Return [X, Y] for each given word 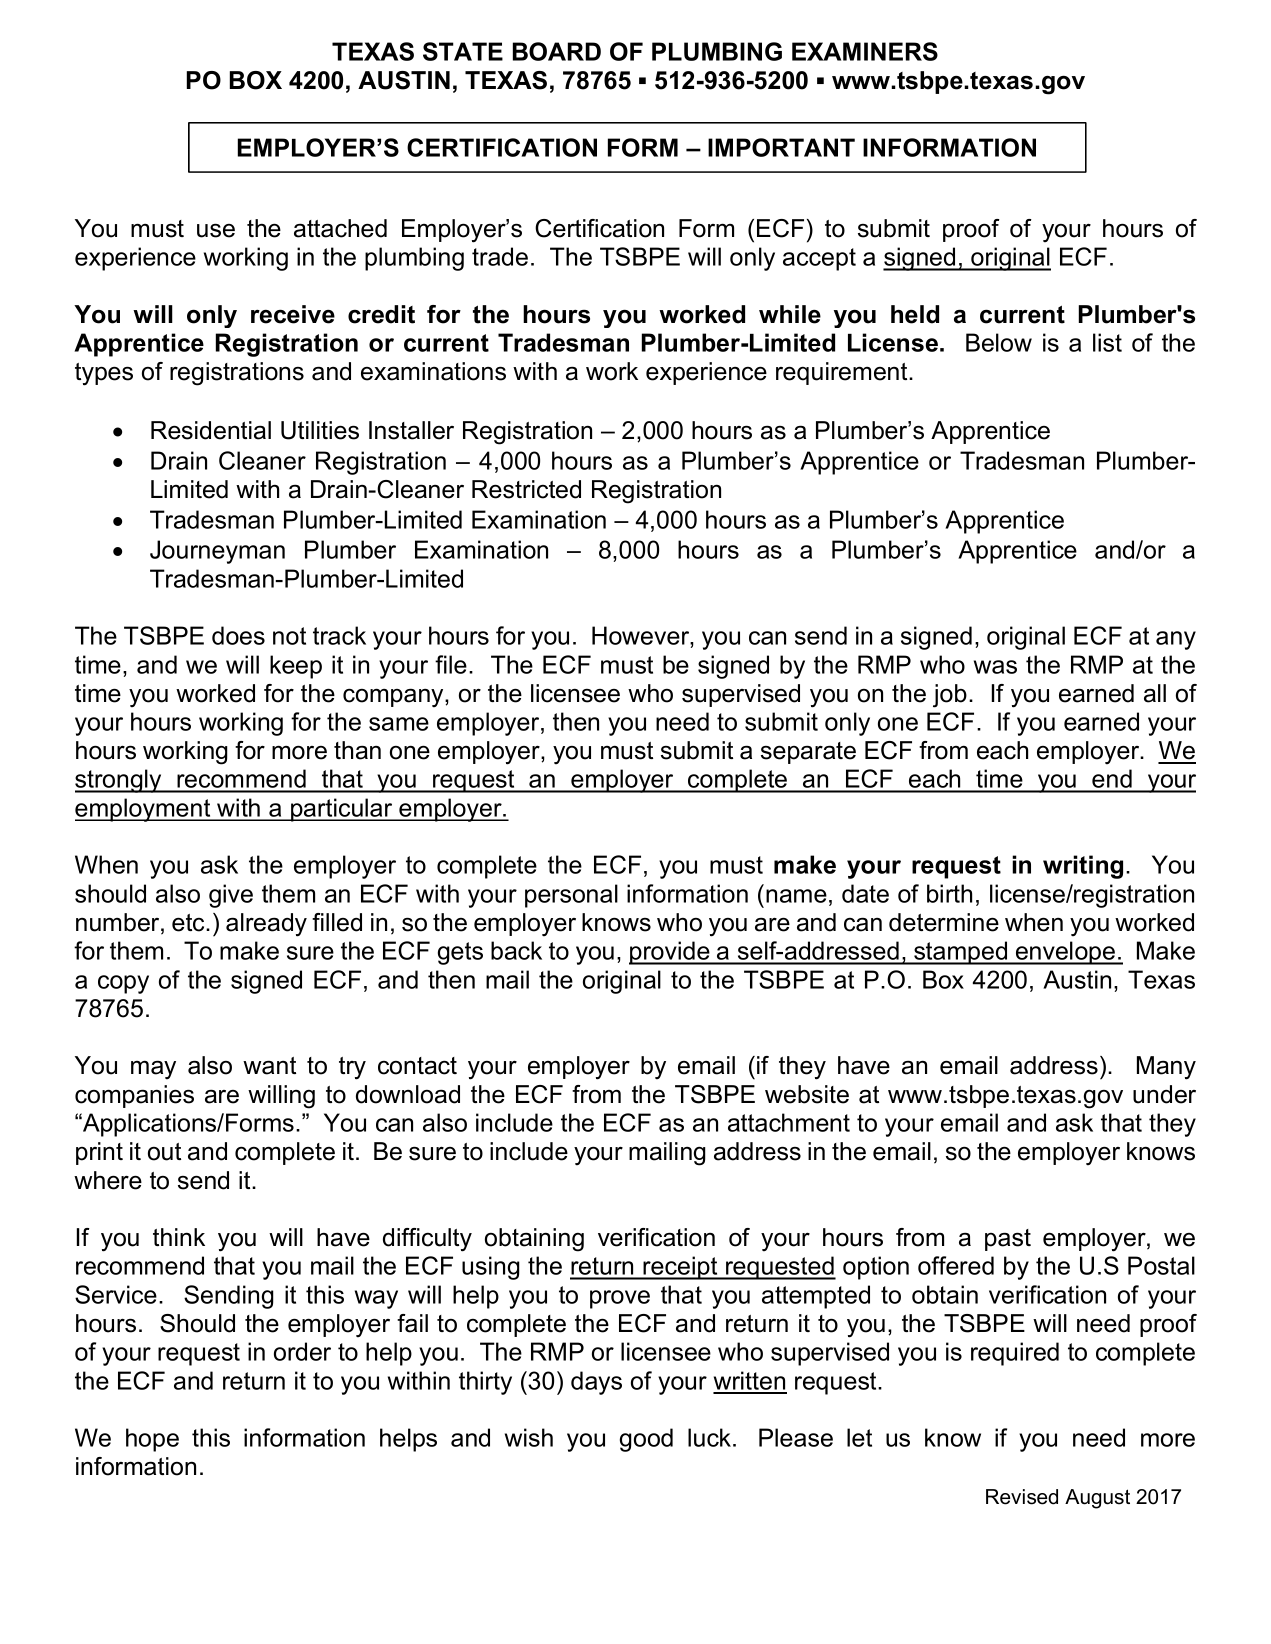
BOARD [557, 51]
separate [808, 753]
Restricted [526, 489]
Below [999, 342]
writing [1083, 867]
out [164, 1152]
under [1164, 1094]
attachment [789, 1122]
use [216, 231]
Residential [211, 430]
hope [152, 1440]
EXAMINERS [865, 51]
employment [144, 810]
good [646, 1440]
